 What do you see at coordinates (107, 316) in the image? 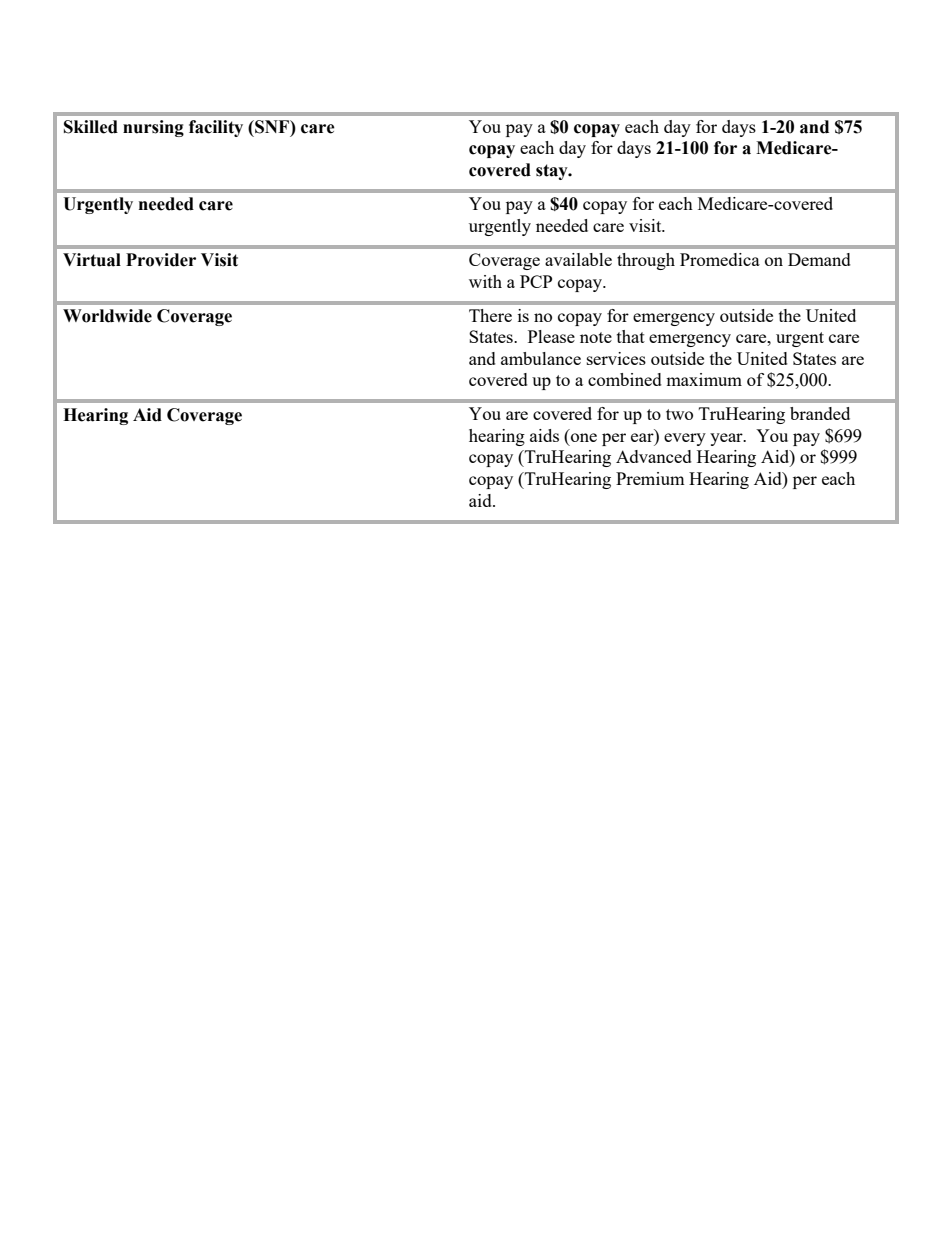
I see `Worldwide` at bounding box center [107, 316].
